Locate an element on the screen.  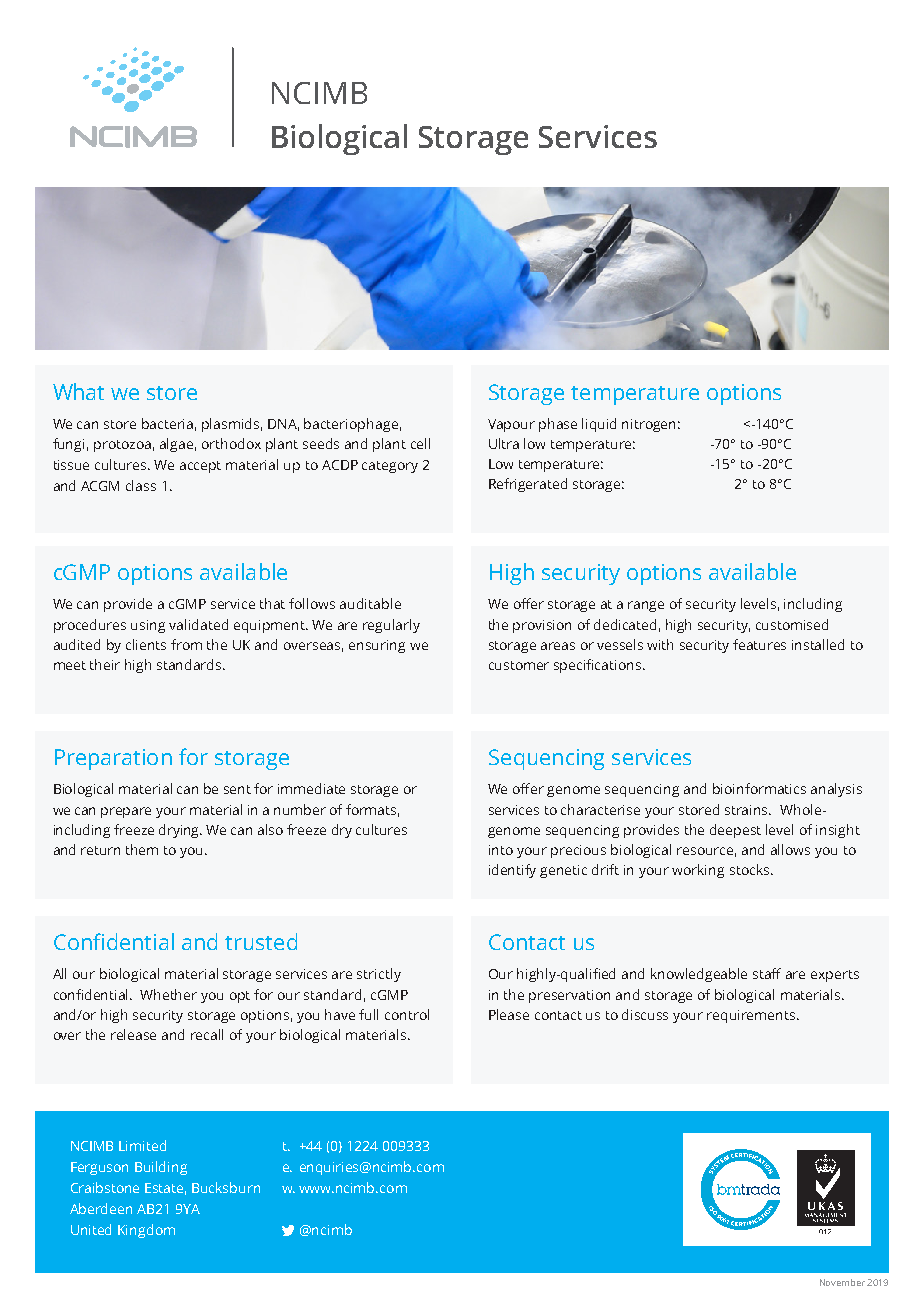
features is located at coordinates (759, 644).
